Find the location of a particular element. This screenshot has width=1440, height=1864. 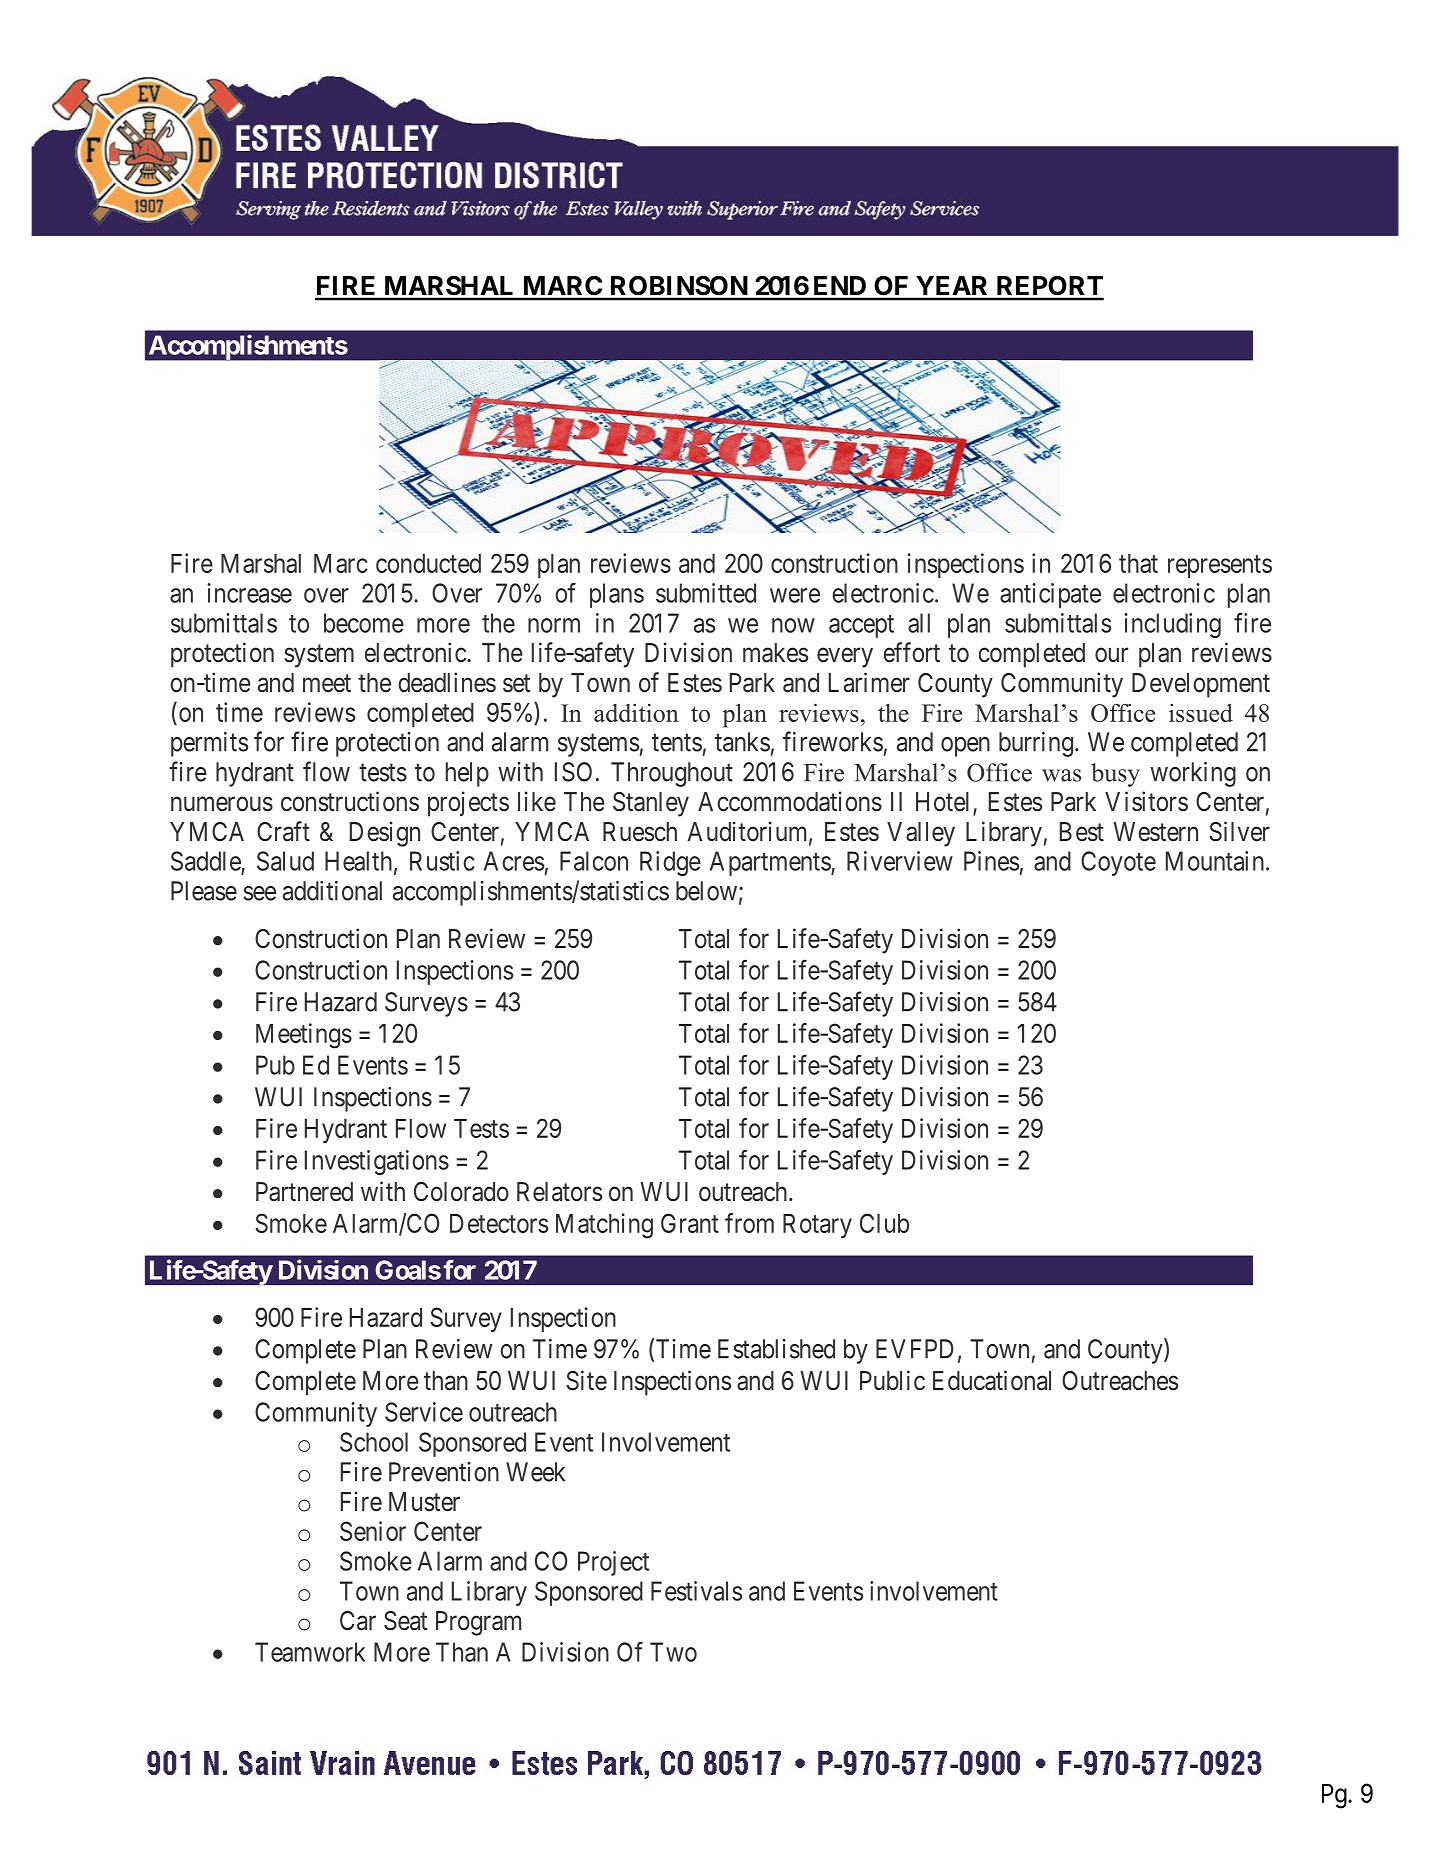

that is located at coordinates (1138, 563).
